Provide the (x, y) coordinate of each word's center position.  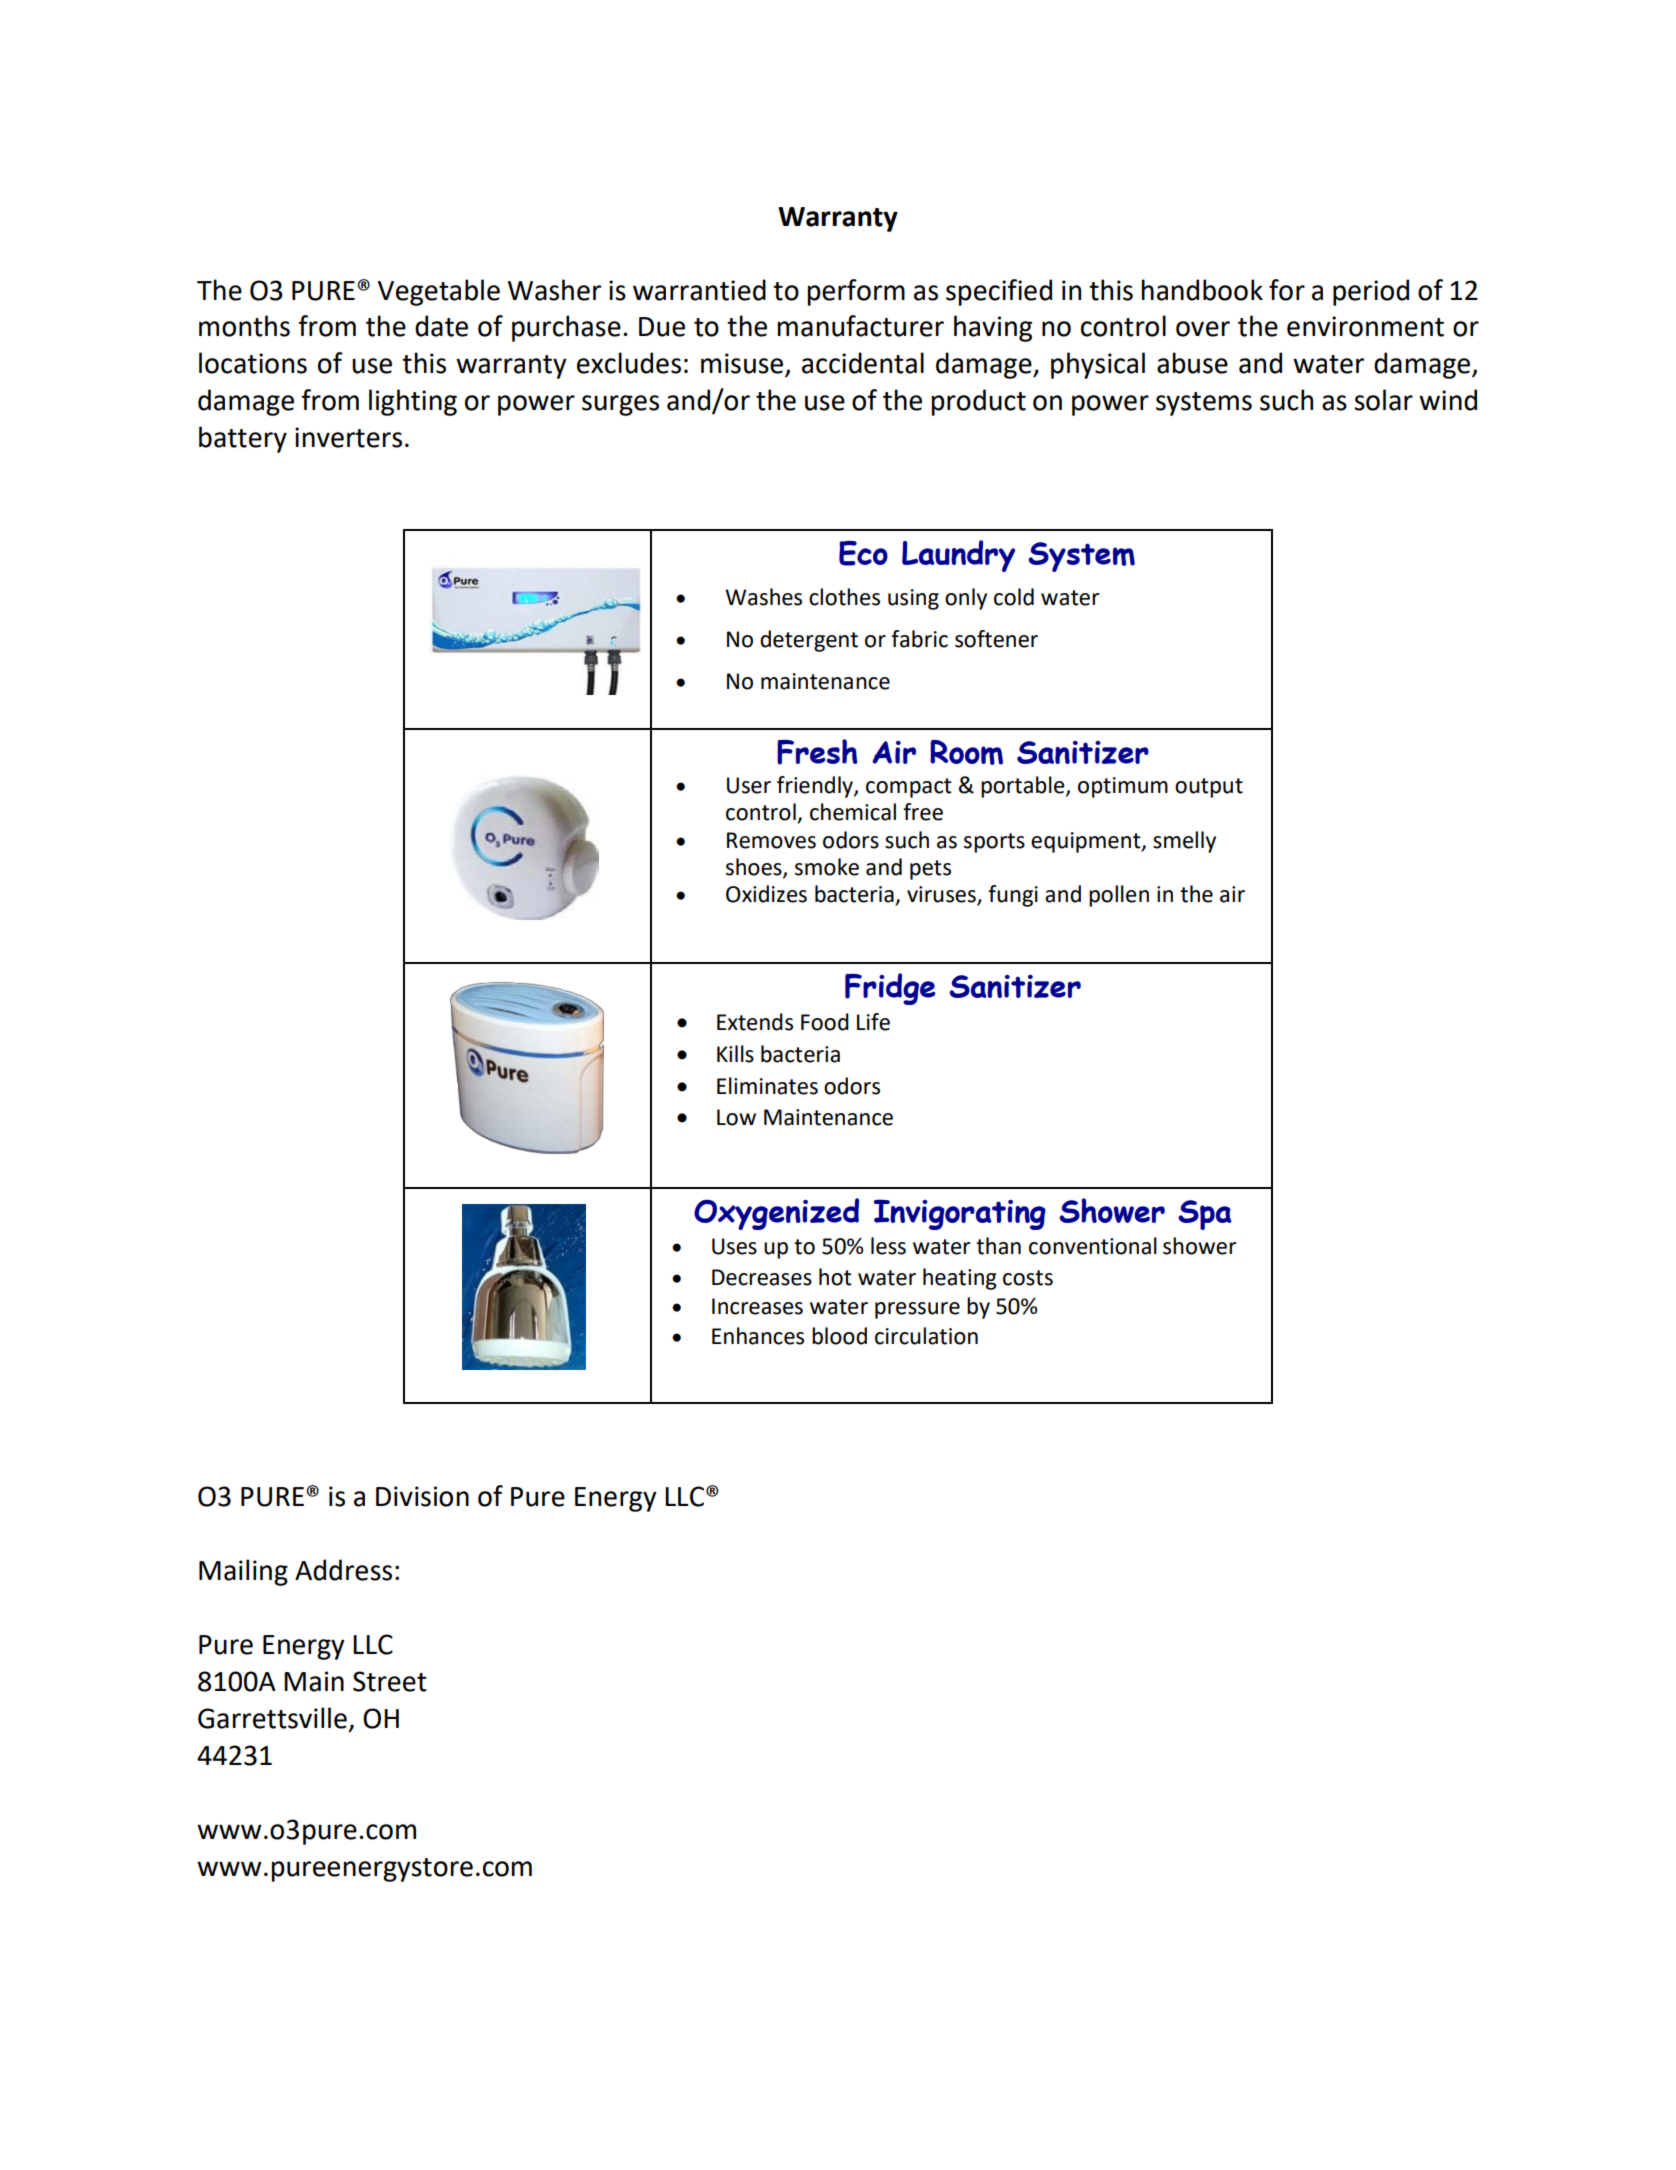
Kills (735, 1054)
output (1209, 788)
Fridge (890, 989)
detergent (809, 641)
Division (422, 1496)
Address (343, 1570)
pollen (1119, 896)
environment (1365, 326)
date (441, 326)
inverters (348, 437)
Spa (1205, 1215)
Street (390, 1681)
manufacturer (861, 326)
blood (839, 1336)
